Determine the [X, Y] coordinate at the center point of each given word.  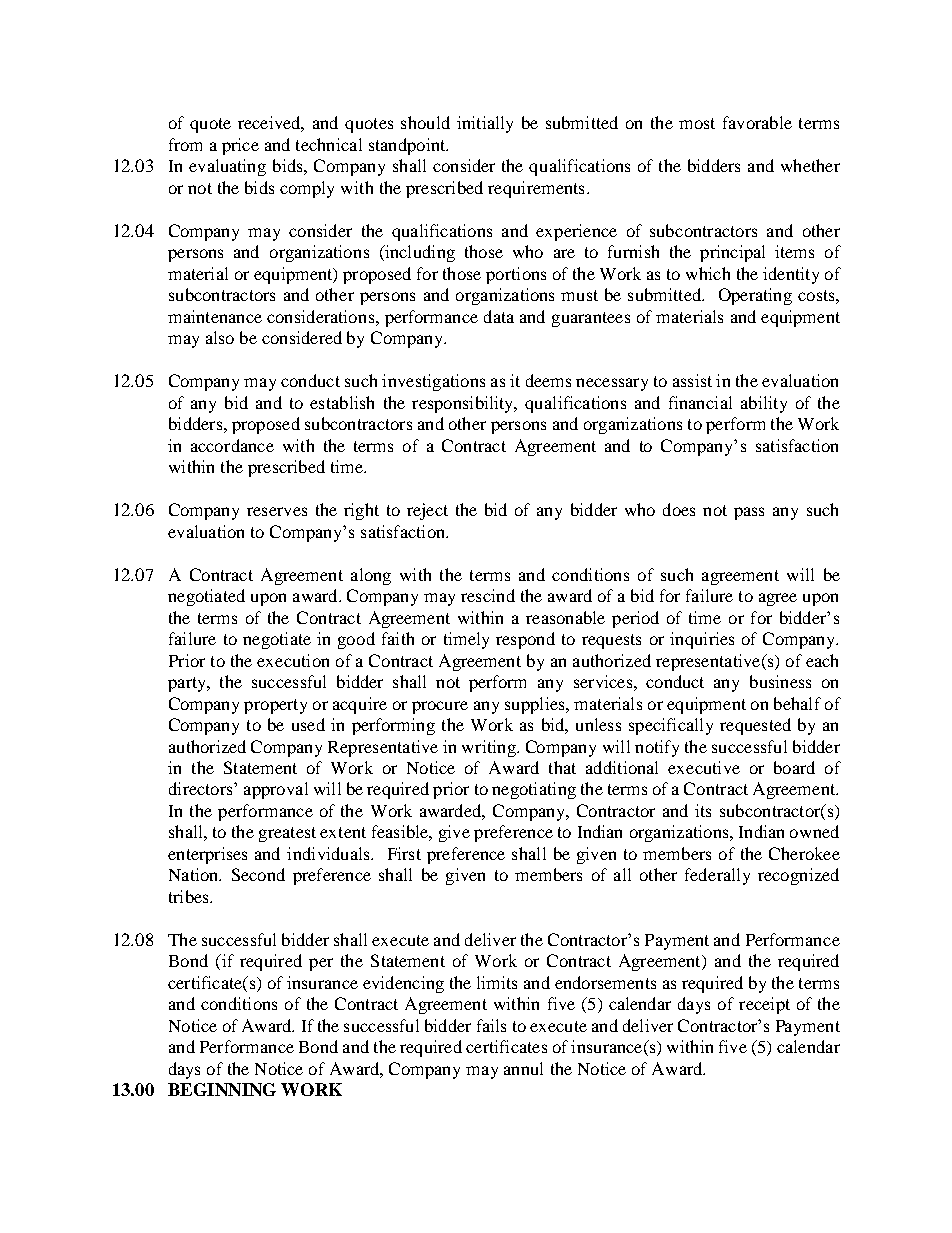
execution [293, 660]
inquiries [702, 640]
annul [523, 1068]
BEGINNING [222, 1089]
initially [485, 124]
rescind [488, 595]
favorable [757, 122]
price [240, 146]
